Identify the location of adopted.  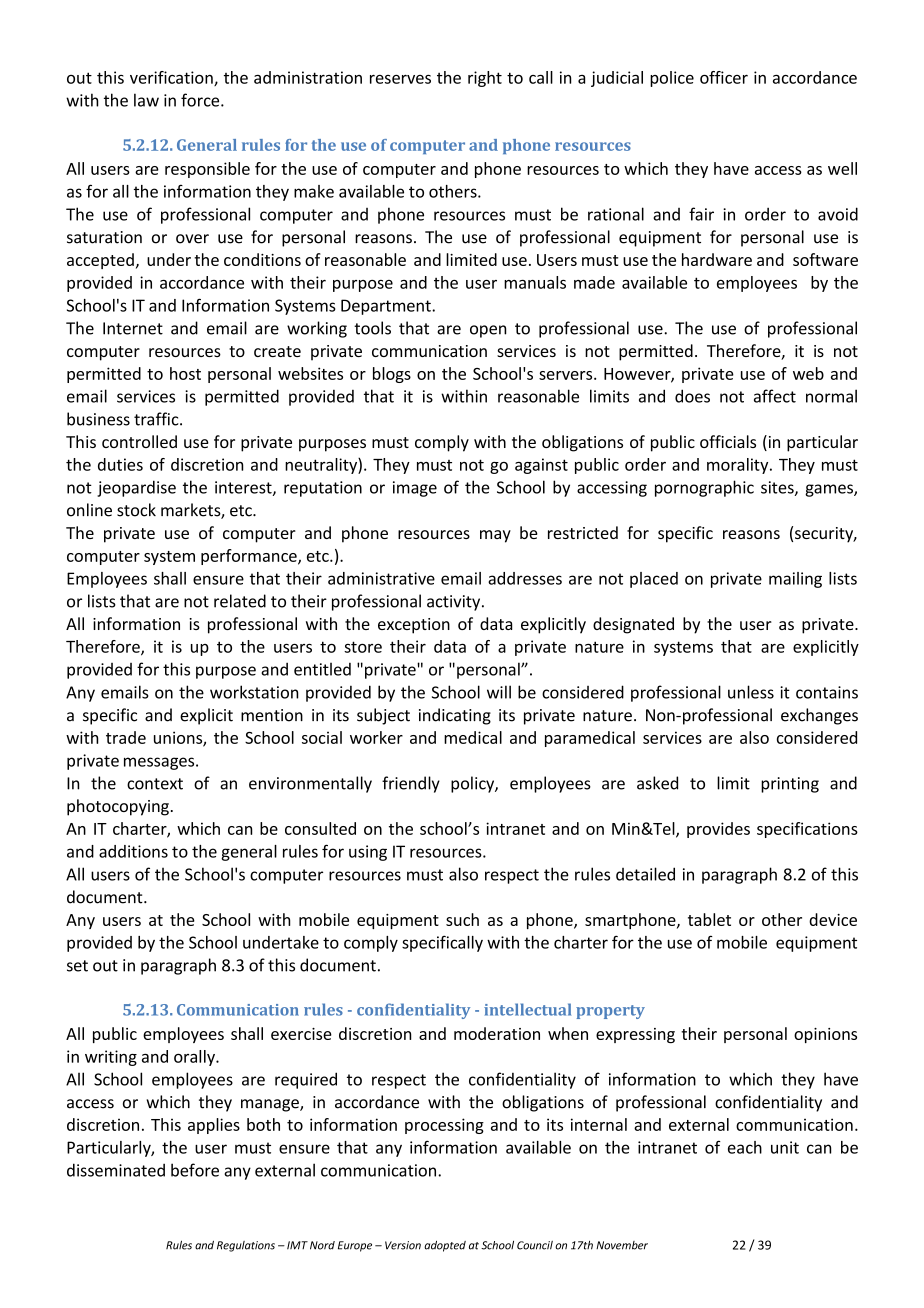
(445, 1246).
